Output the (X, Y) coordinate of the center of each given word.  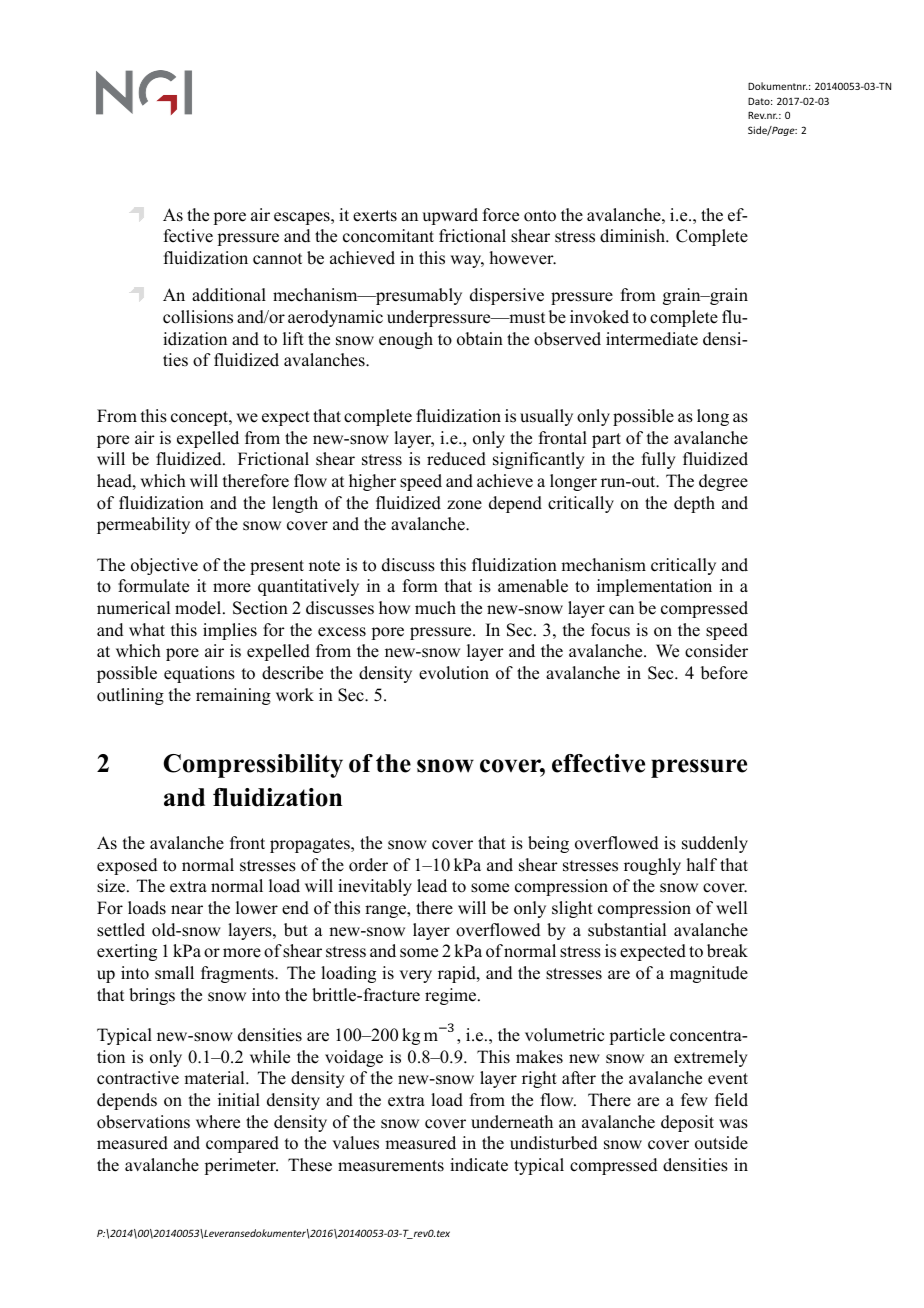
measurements (391, 1166)
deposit (687, 1123)
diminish (634, 236)
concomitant (388, 236)
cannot (277, 259)
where (218, 1122)
